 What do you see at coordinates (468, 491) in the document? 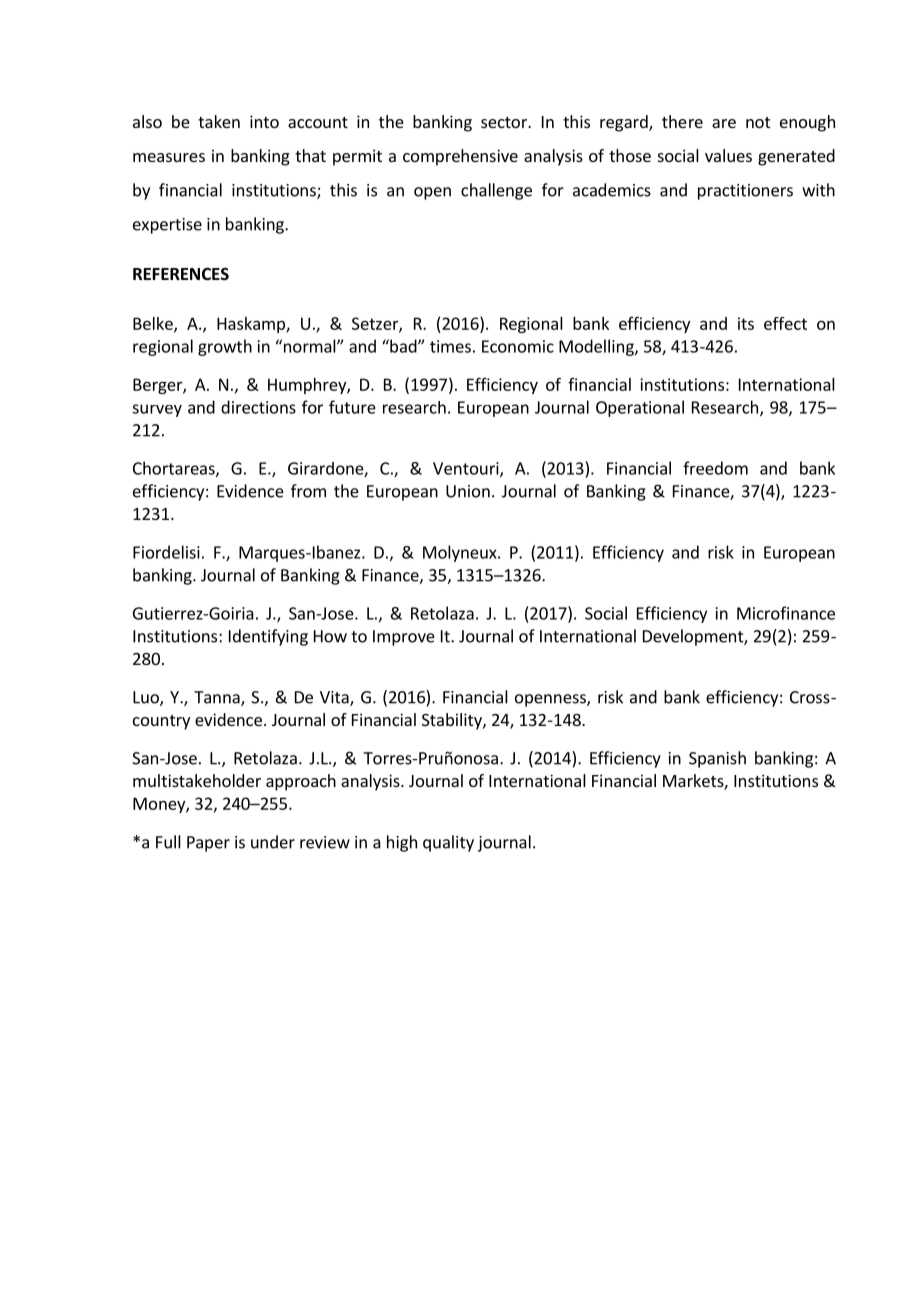
I see `Union` at bounding box center [468, 491].
